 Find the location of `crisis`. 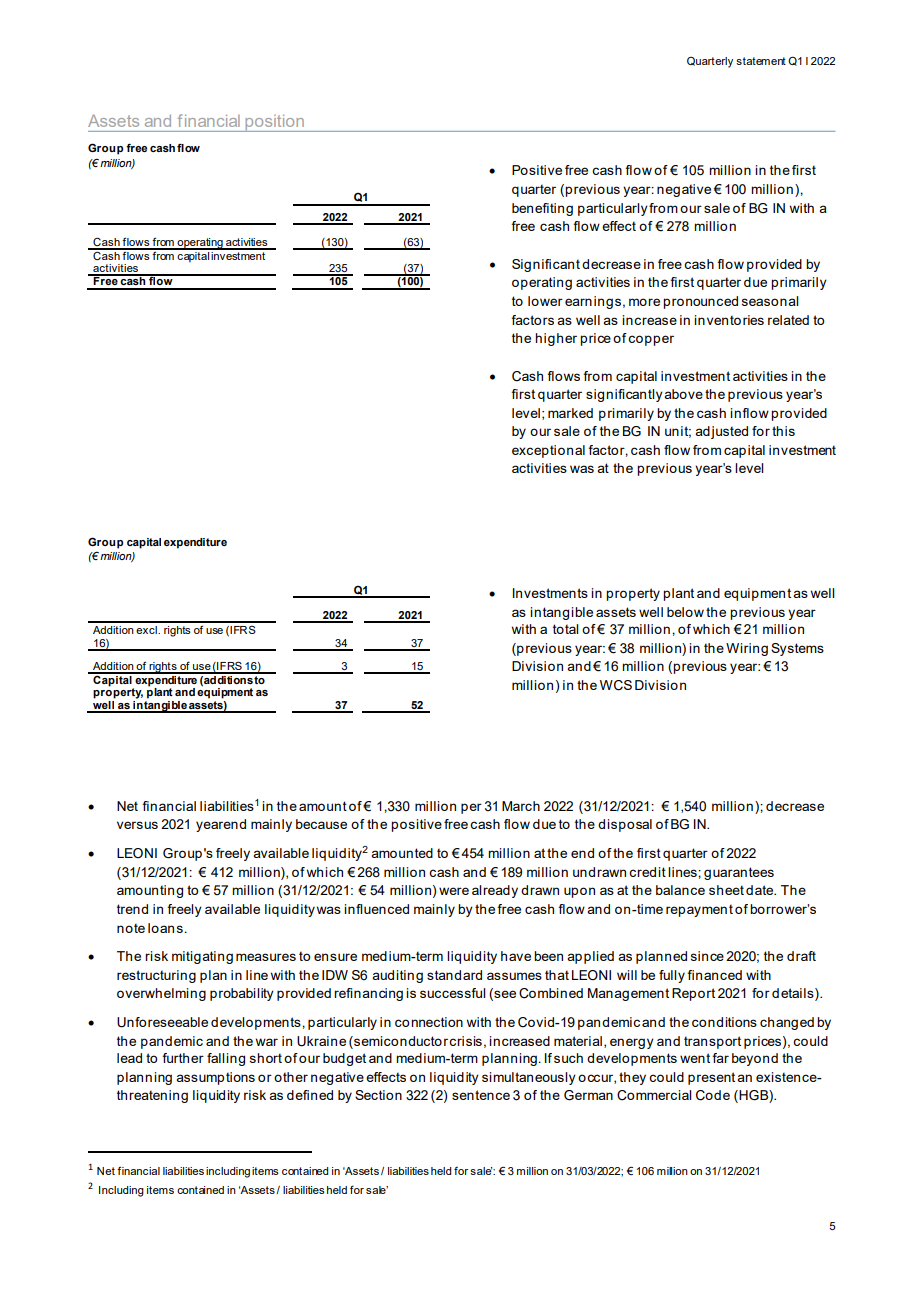

crisis is located at coordinates (465, 1041).
